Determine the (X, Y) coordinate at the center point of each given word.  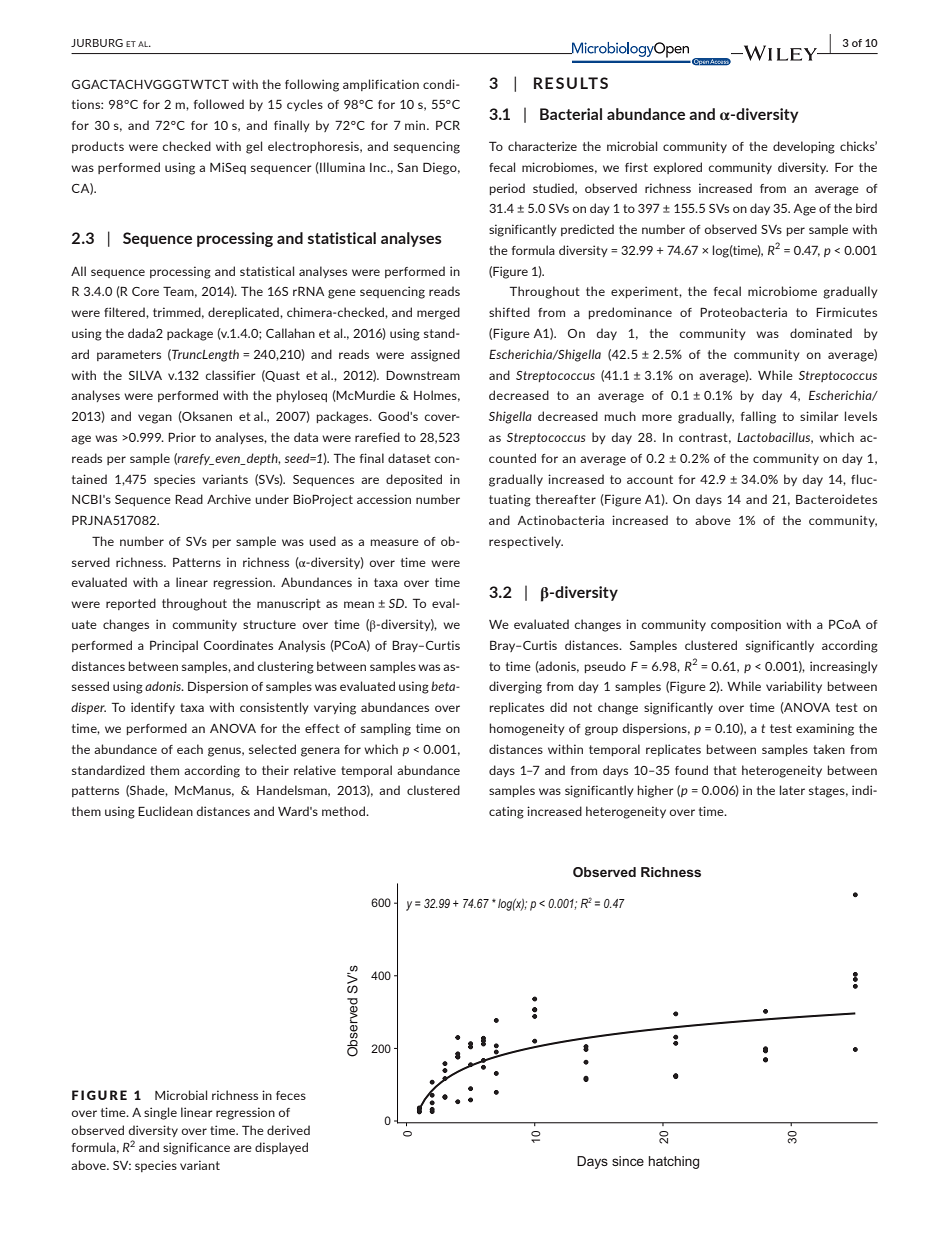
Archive (229, 499)
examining (825, 729)
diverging (515, 687)
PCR (448, 125)
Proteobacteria (743, 312)
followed (219, 104)
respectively (526, 542)
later (792, 790)
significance (196, 1148)
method (344, 811)
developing (804, 147)
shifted (509, 312)
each (190, 749)
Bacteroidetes (836, 499)
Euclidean (165, 811)
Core (145, 291)
